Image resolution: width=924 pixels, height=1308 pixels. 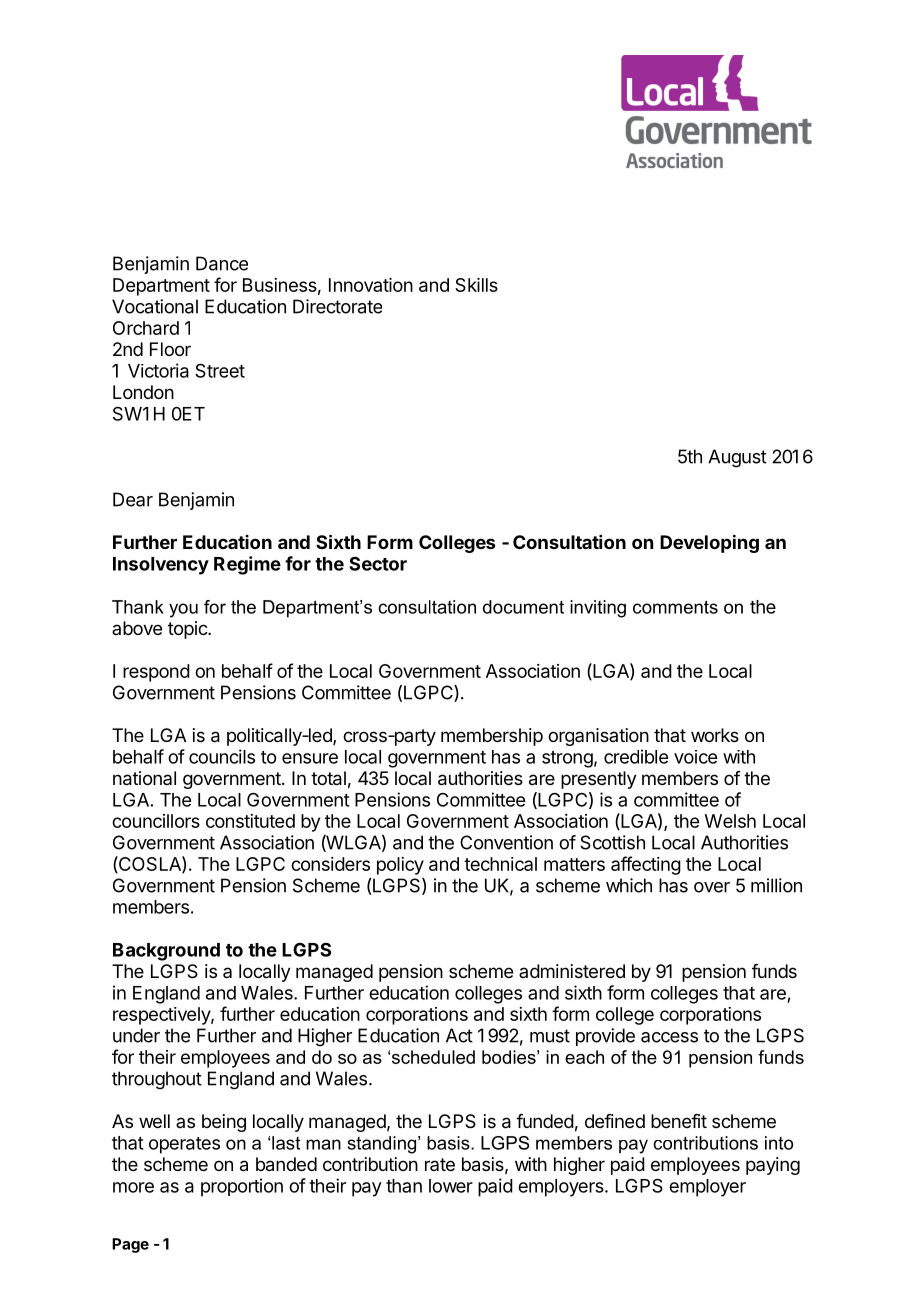 I want to click on voice, so click(x=695, y=757).
